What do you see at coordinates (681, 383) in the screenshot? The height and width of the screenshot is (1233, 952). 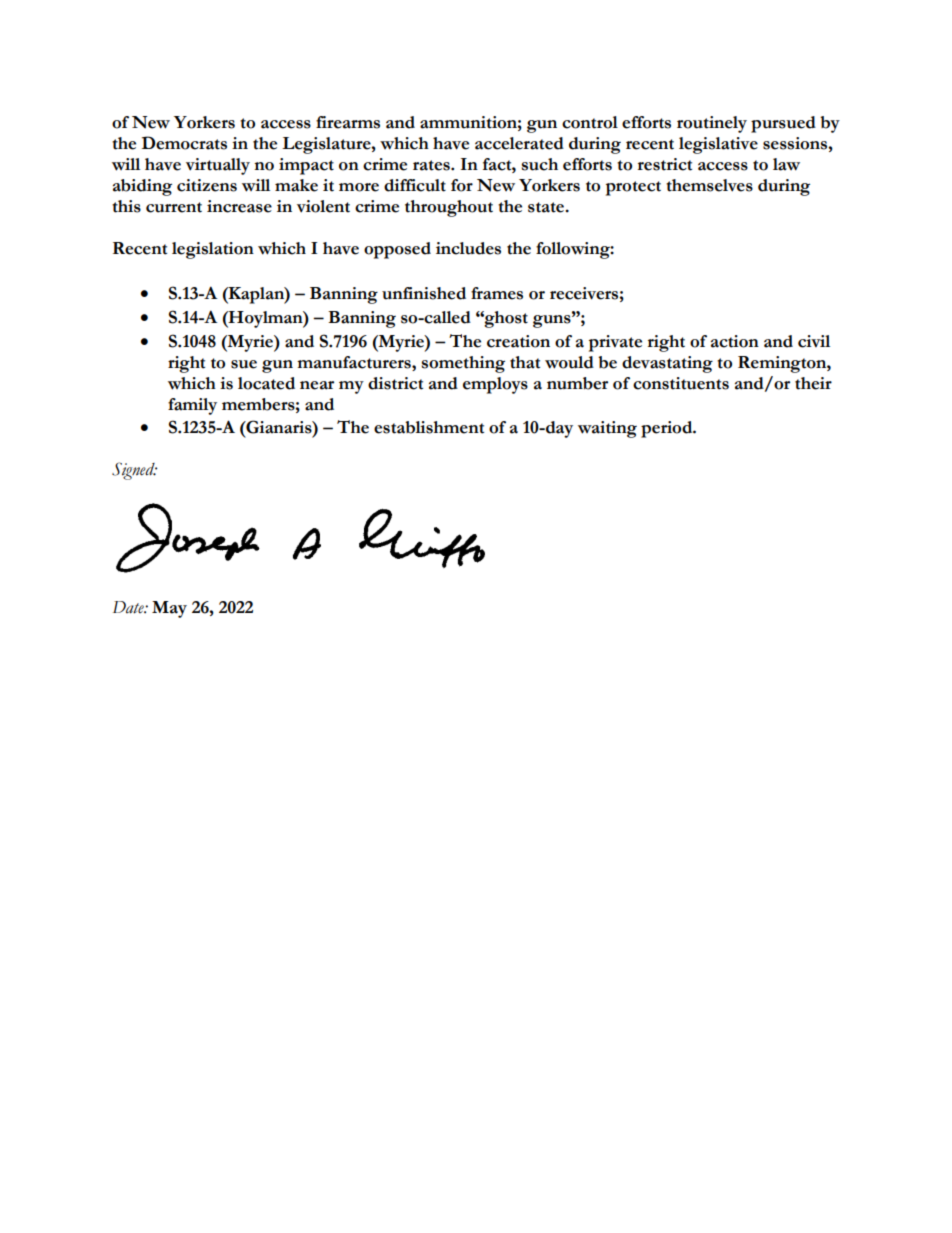 I see `constituents` at bounding box center [681, 383].
